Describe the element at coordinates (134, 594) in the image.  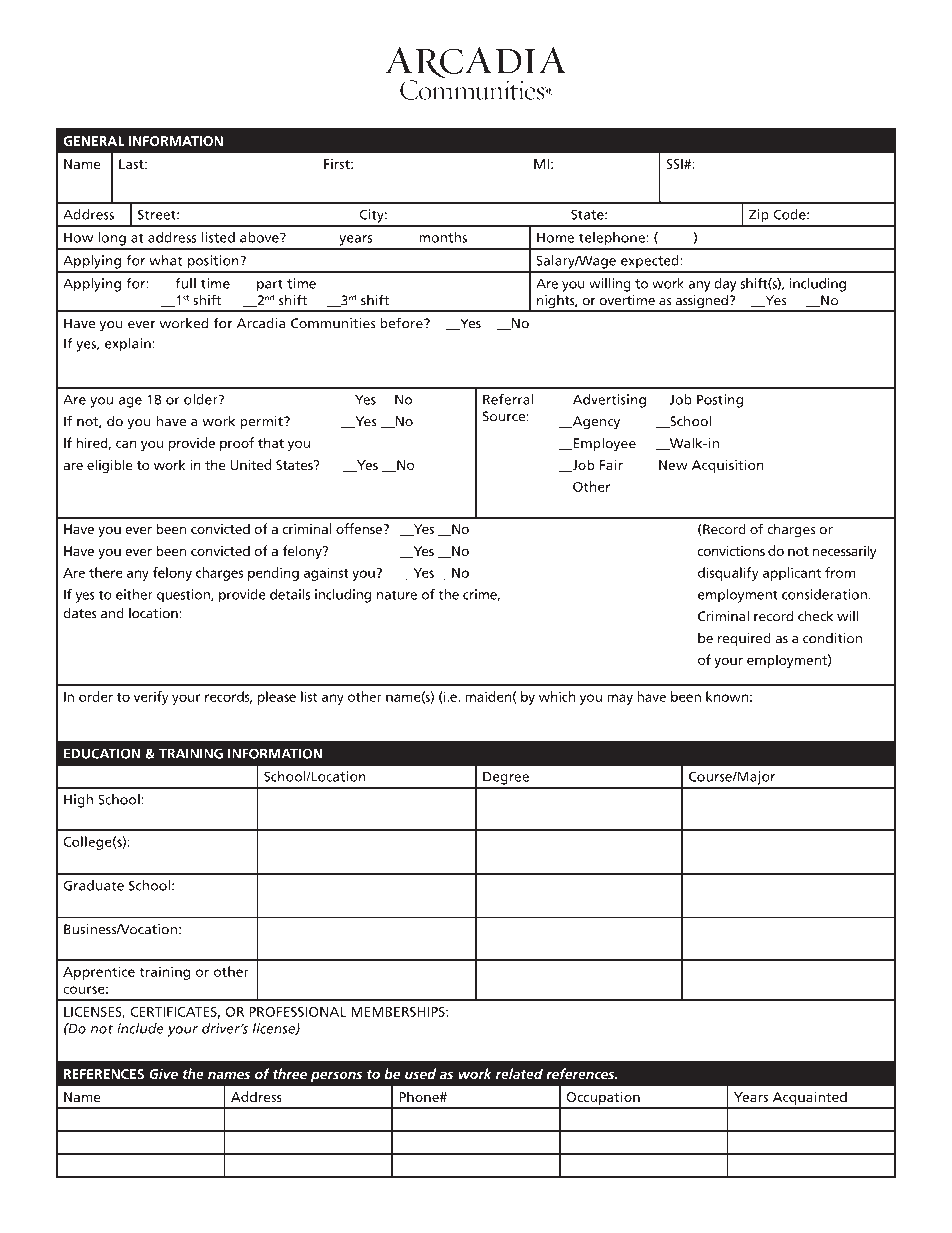
I see `either` at that location.
